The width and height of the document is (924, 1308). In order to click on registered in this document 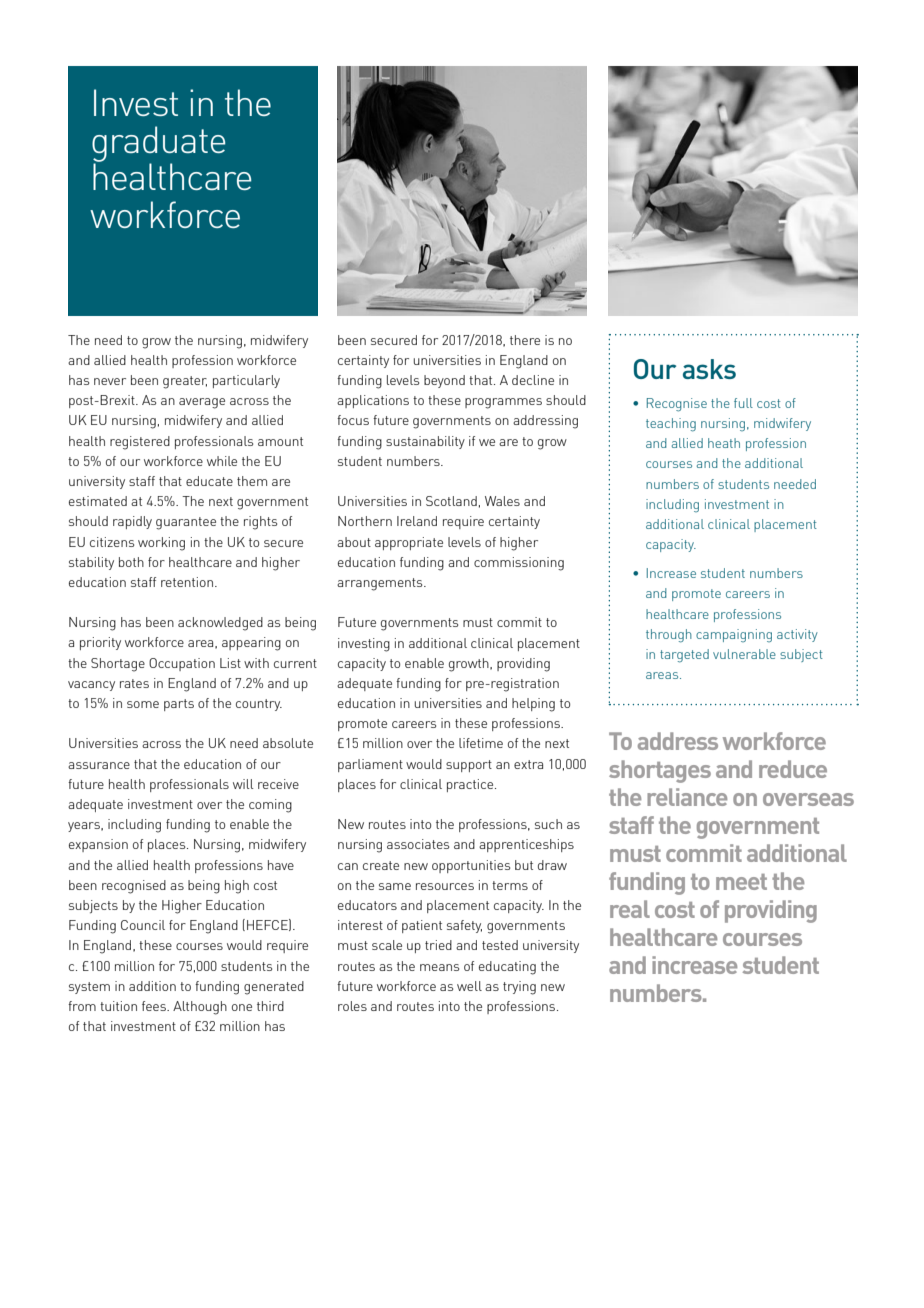, I will do `click(140, 443)`.
